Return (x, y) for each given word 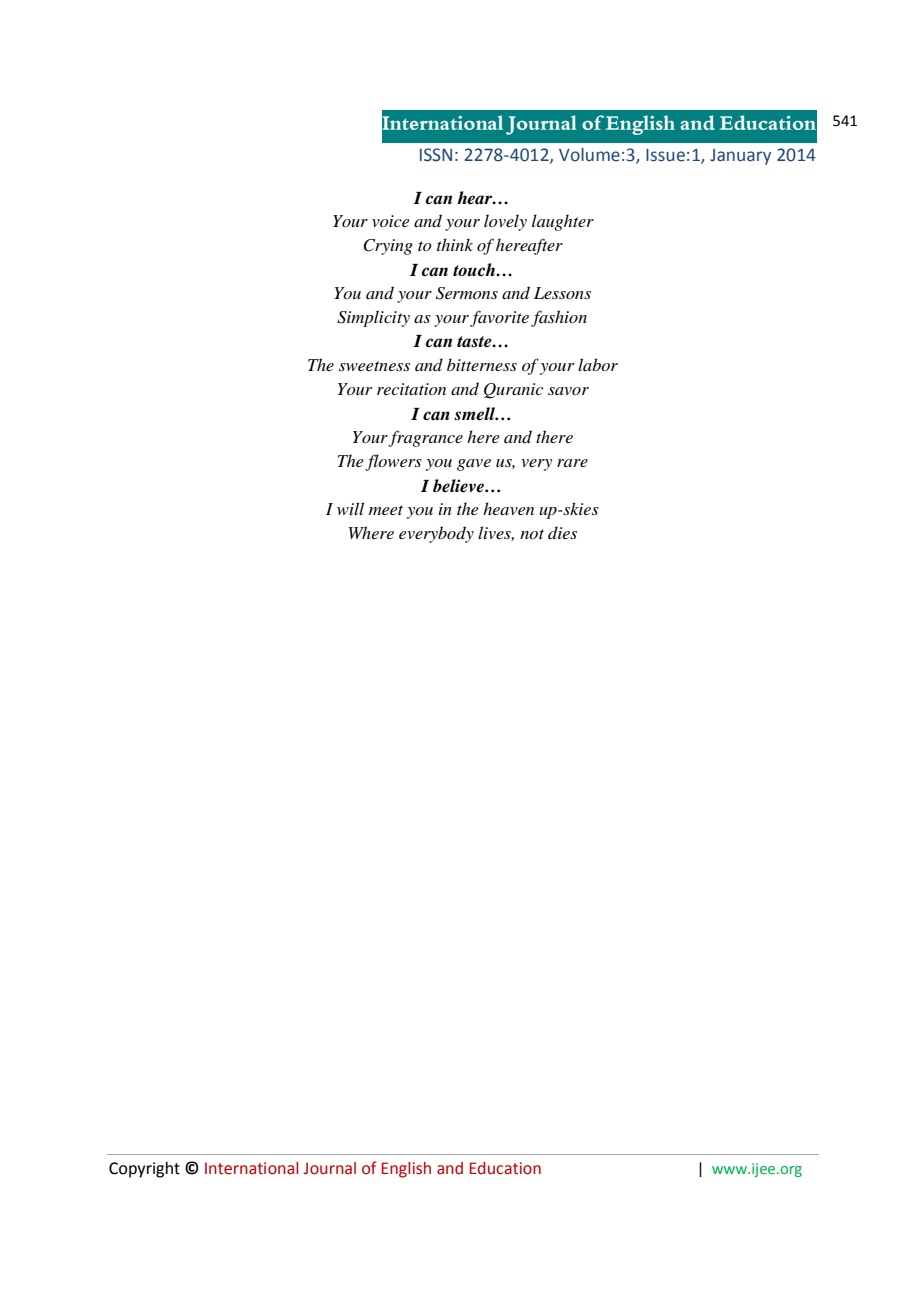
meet (386, 510)
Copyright (144, 1170)
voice (391, 221)
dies (562, 532)
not (532, 534)
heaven (508, 508)
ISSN (436, 155)
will (350, 508)
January (740, 157)
